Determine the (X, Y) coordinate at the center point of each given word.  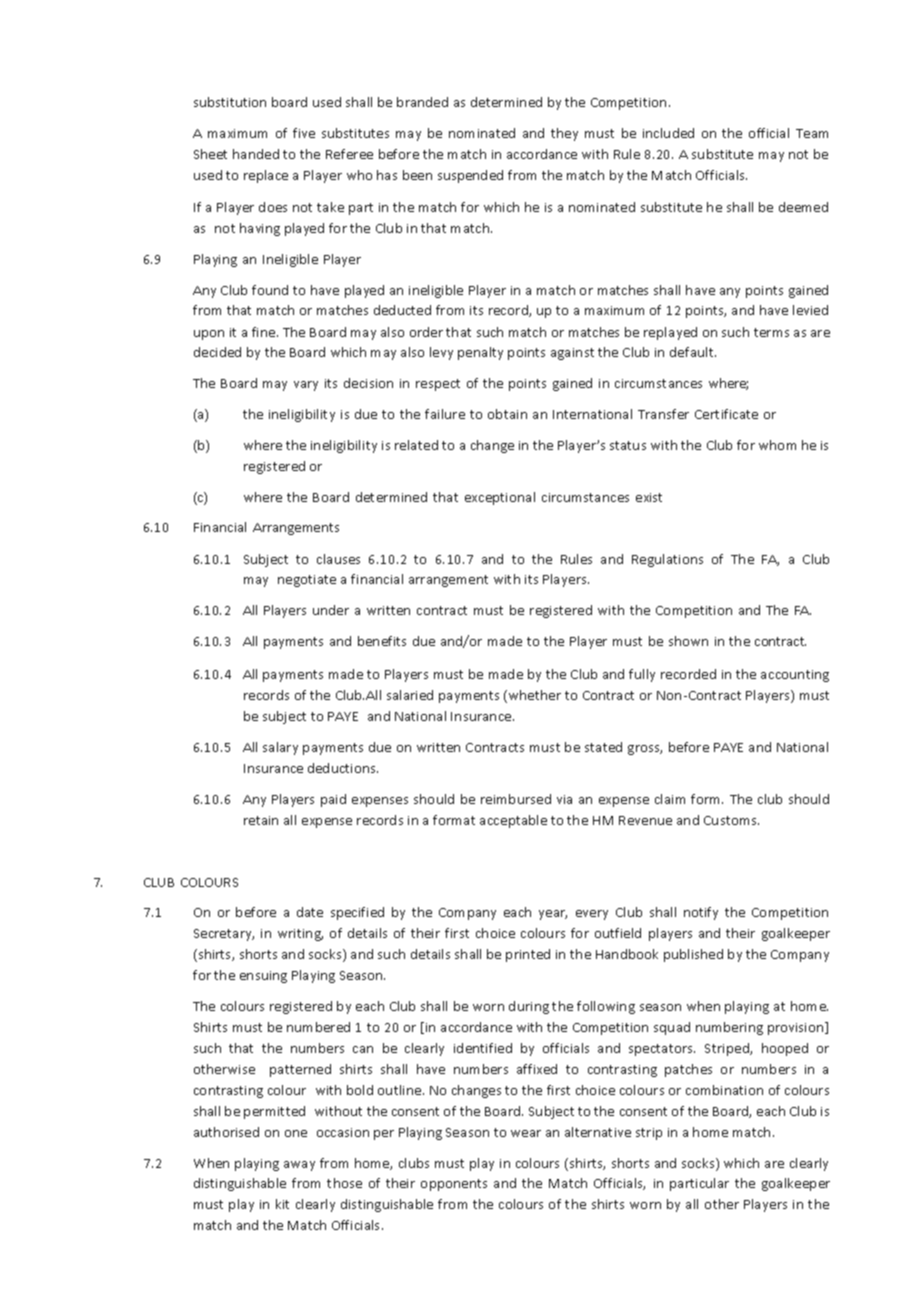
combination (724, 1090)
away (299, 1166)
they (564, 134)
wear (526, 1133)
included (668, 133)
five (304, 133)
